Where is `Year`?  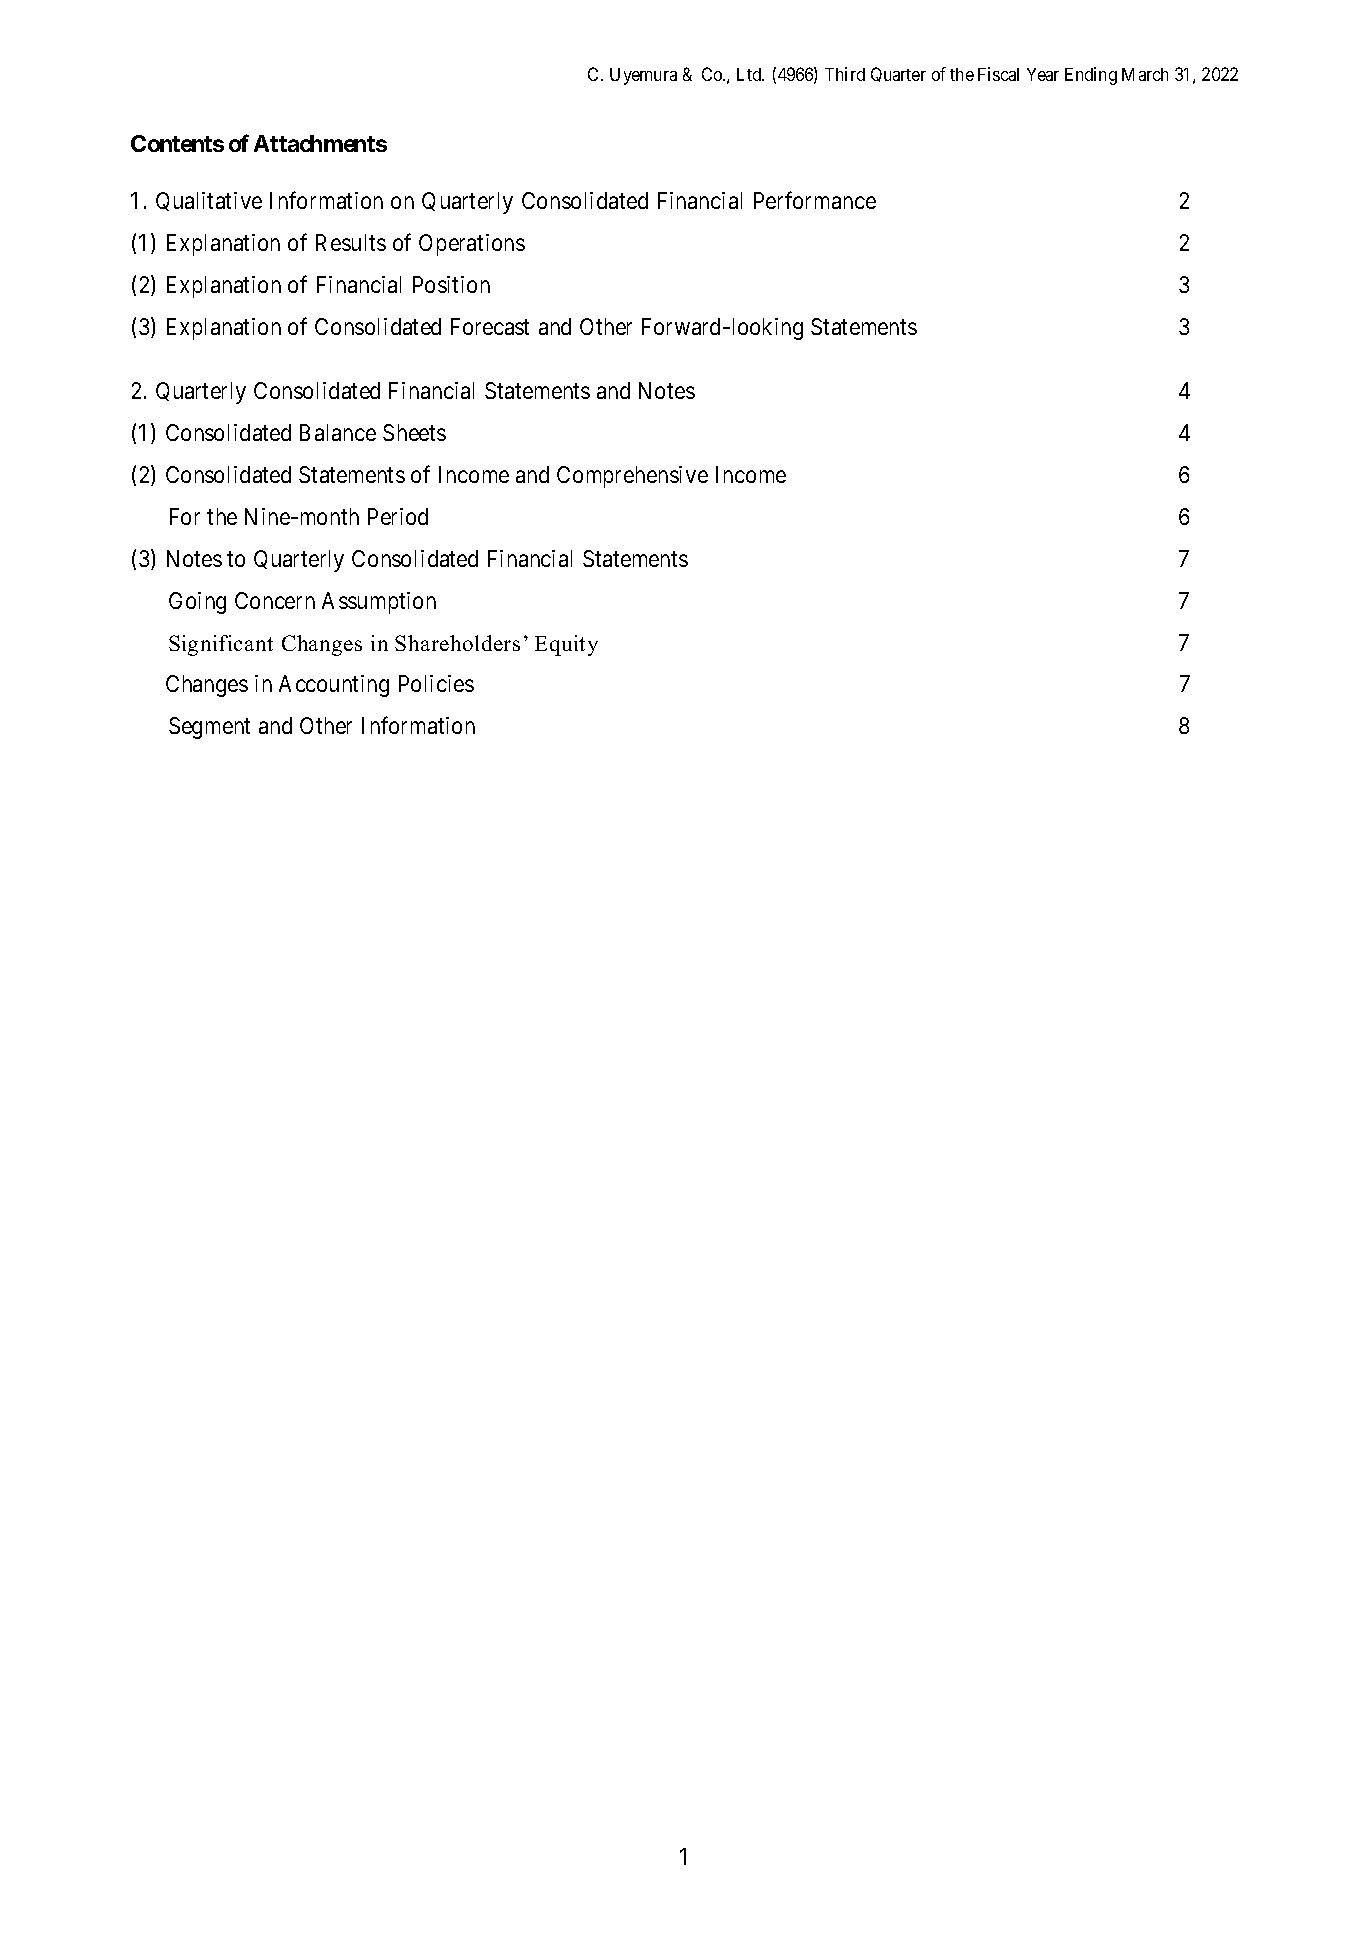
Year is located at coordinates (1043, 74).
